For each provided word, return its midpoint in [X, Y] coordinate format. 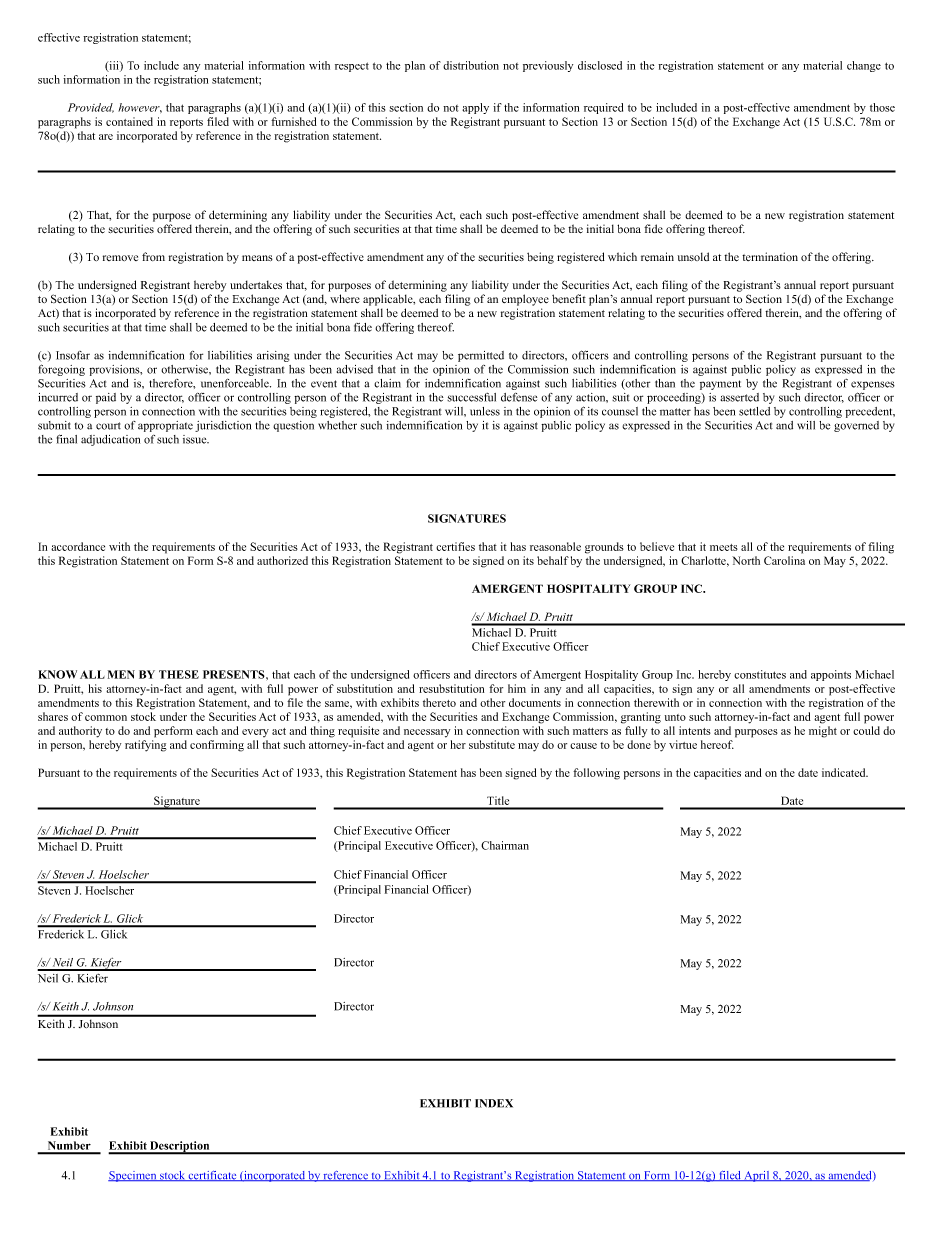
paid [106, 398]
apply [475, 108]
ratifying [146, 746]
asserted [740, 397]
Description [180, 1147]
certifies [455, 546]
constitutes [760, 674]
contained [129, 121]
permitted [481, 356]
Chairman [505, 845]
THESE [179, 674]
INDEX [494, 1103]
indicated [845, 772]
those [882, 107]
